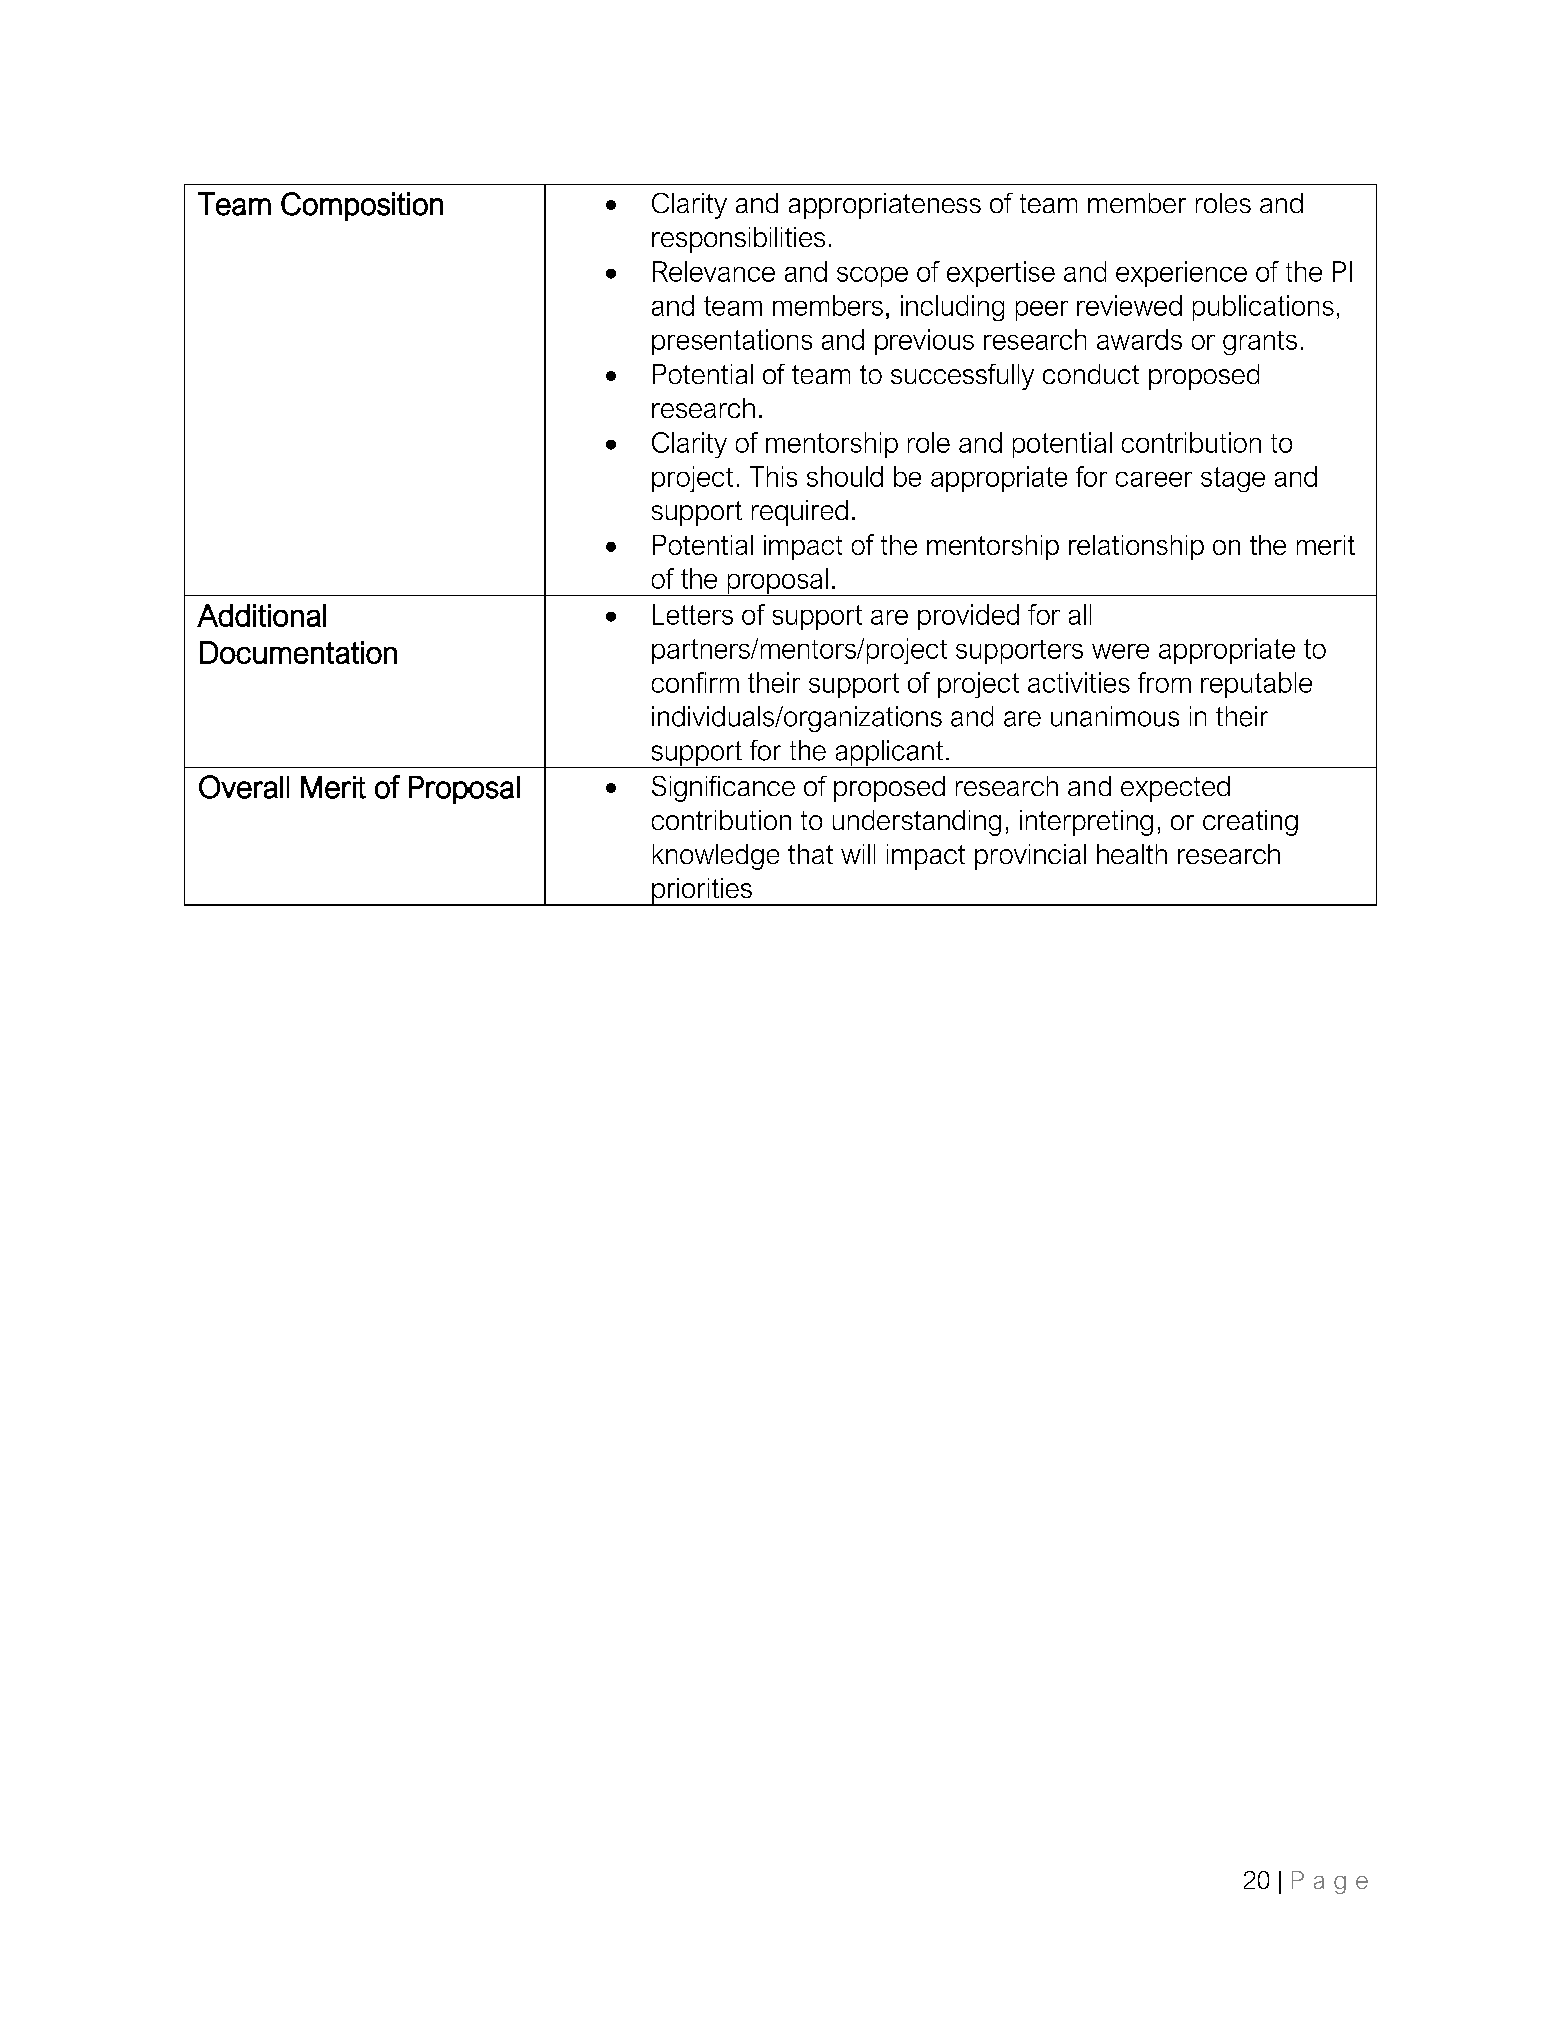  What do you see at coordinates (732, 342) in the screenshot?
I see `presentations` at bounding box center [732, 342].
